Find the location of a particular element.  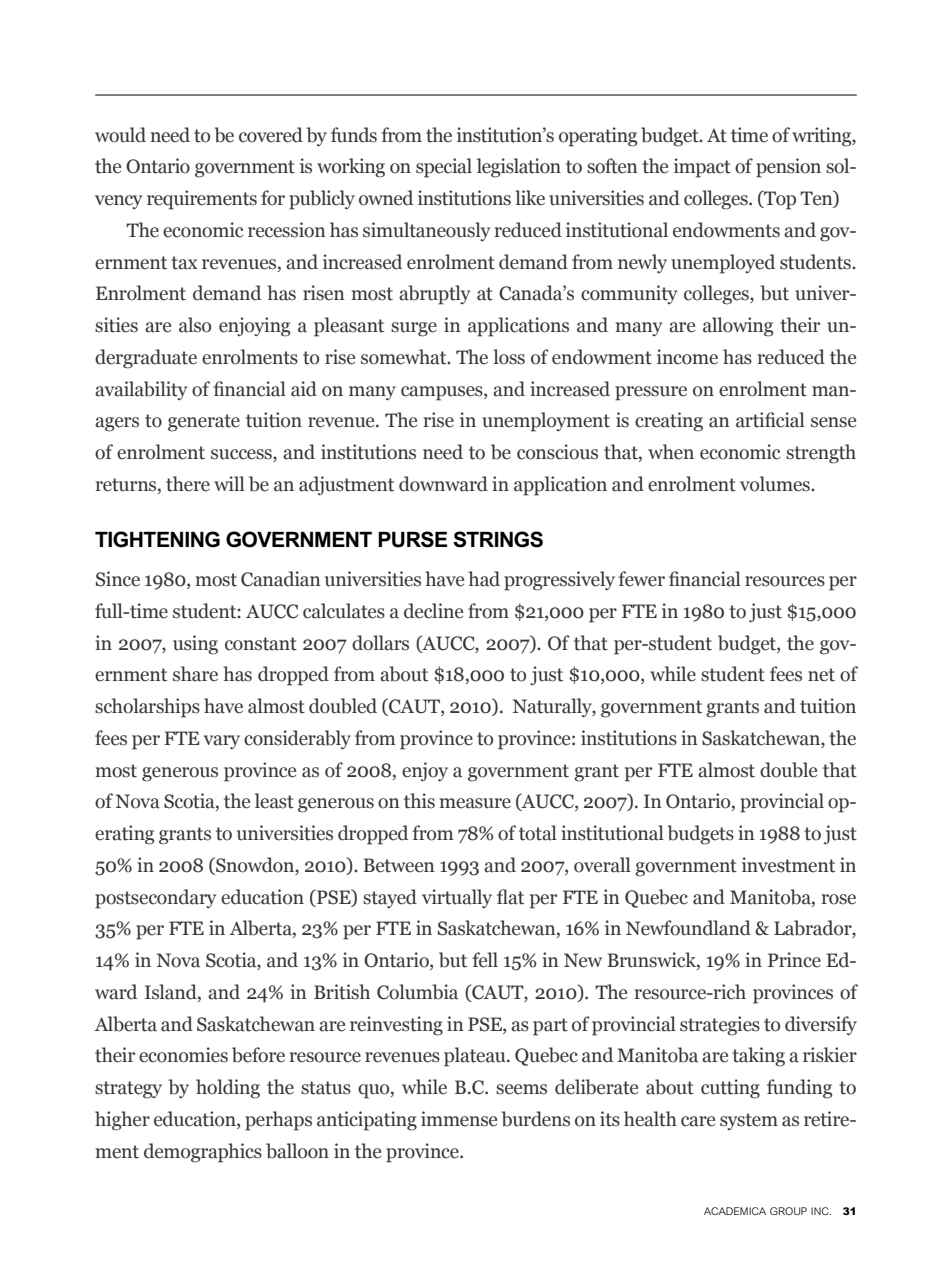

pension is located at coordinates (788, 168).
